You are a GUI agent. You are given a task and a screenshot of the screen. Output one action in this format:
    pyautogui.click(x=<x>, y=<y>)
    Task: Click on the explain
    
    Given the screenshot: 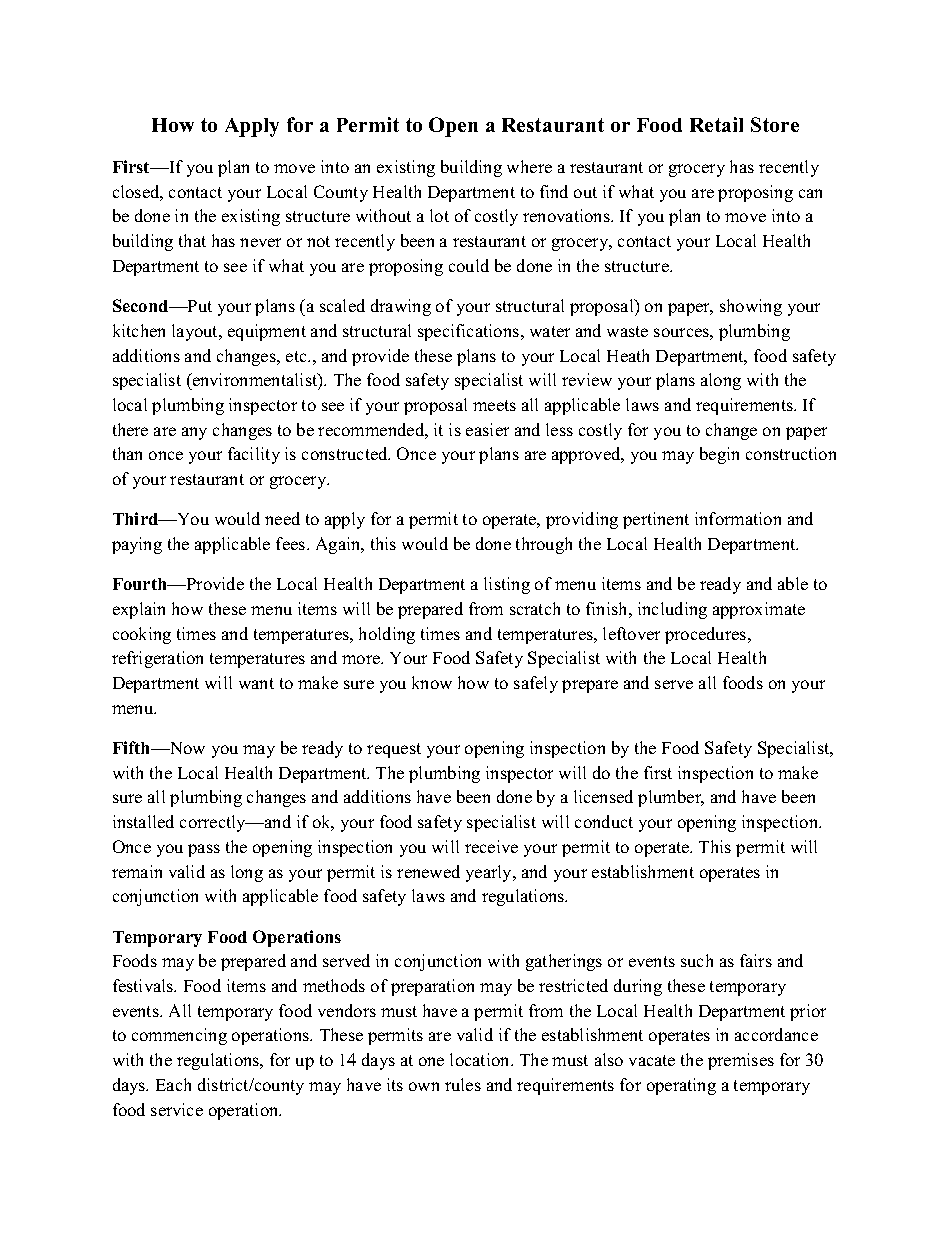 What is the action you would take?
    pyautogui.click(x=139, y=610)
